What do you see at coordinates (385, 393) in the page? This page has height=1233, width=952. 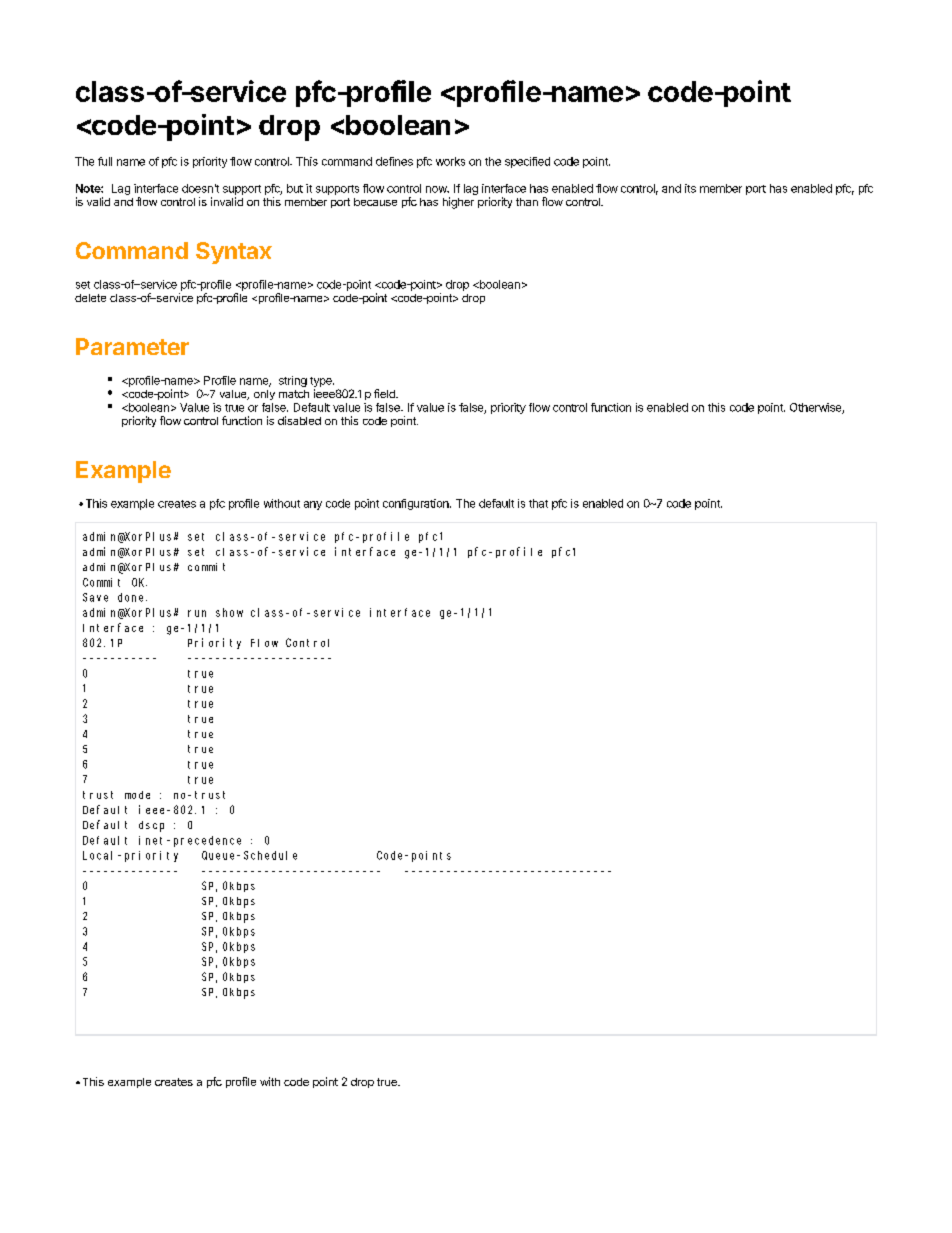 I see `field` at bounding box center [385, 393].
